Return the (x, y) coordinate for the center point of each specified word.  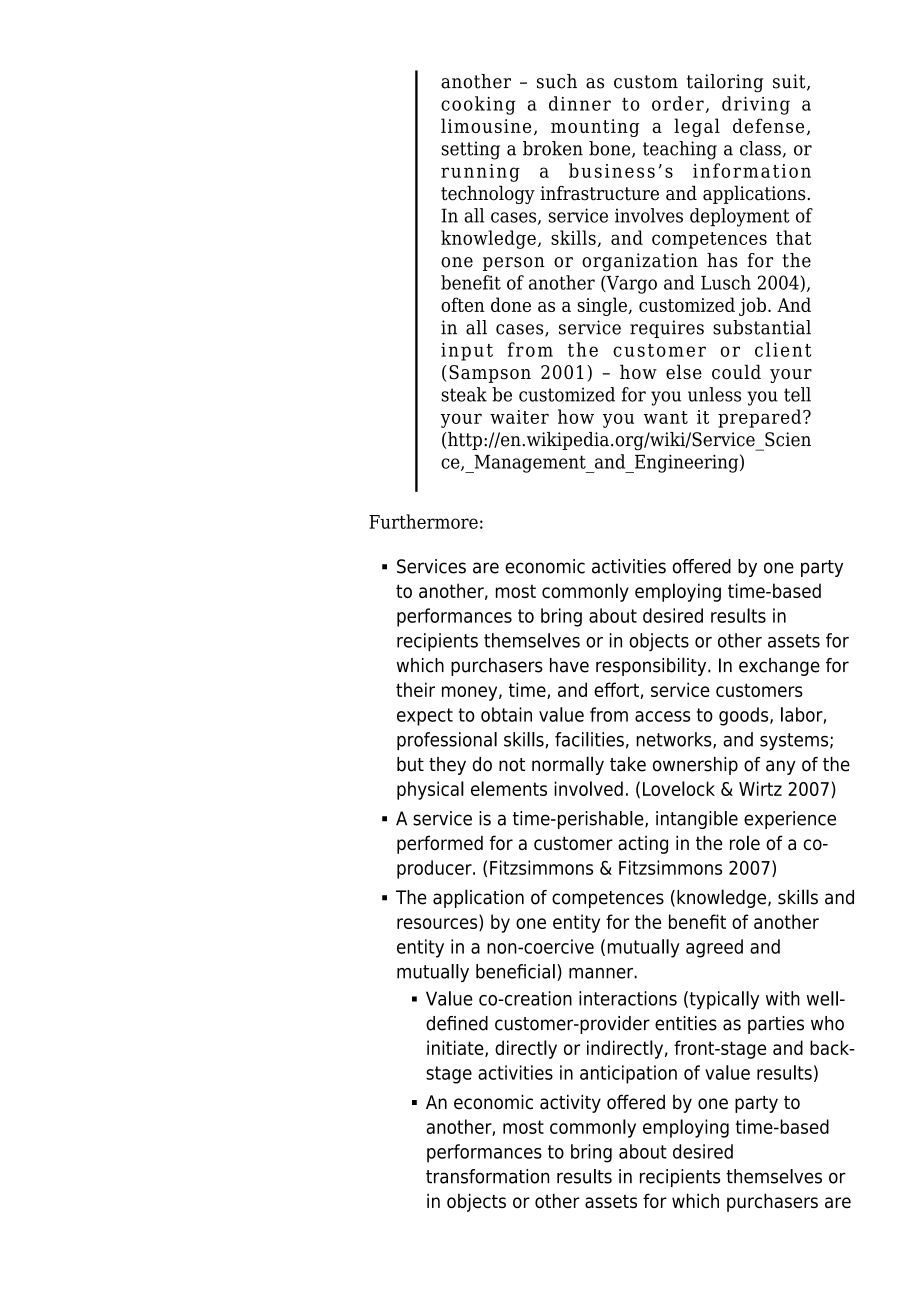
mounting (595, 128)
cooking (478, 105)
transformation (487, 1176)
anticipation (628, 1074)
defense (768, 125)
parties (776, 1025)
